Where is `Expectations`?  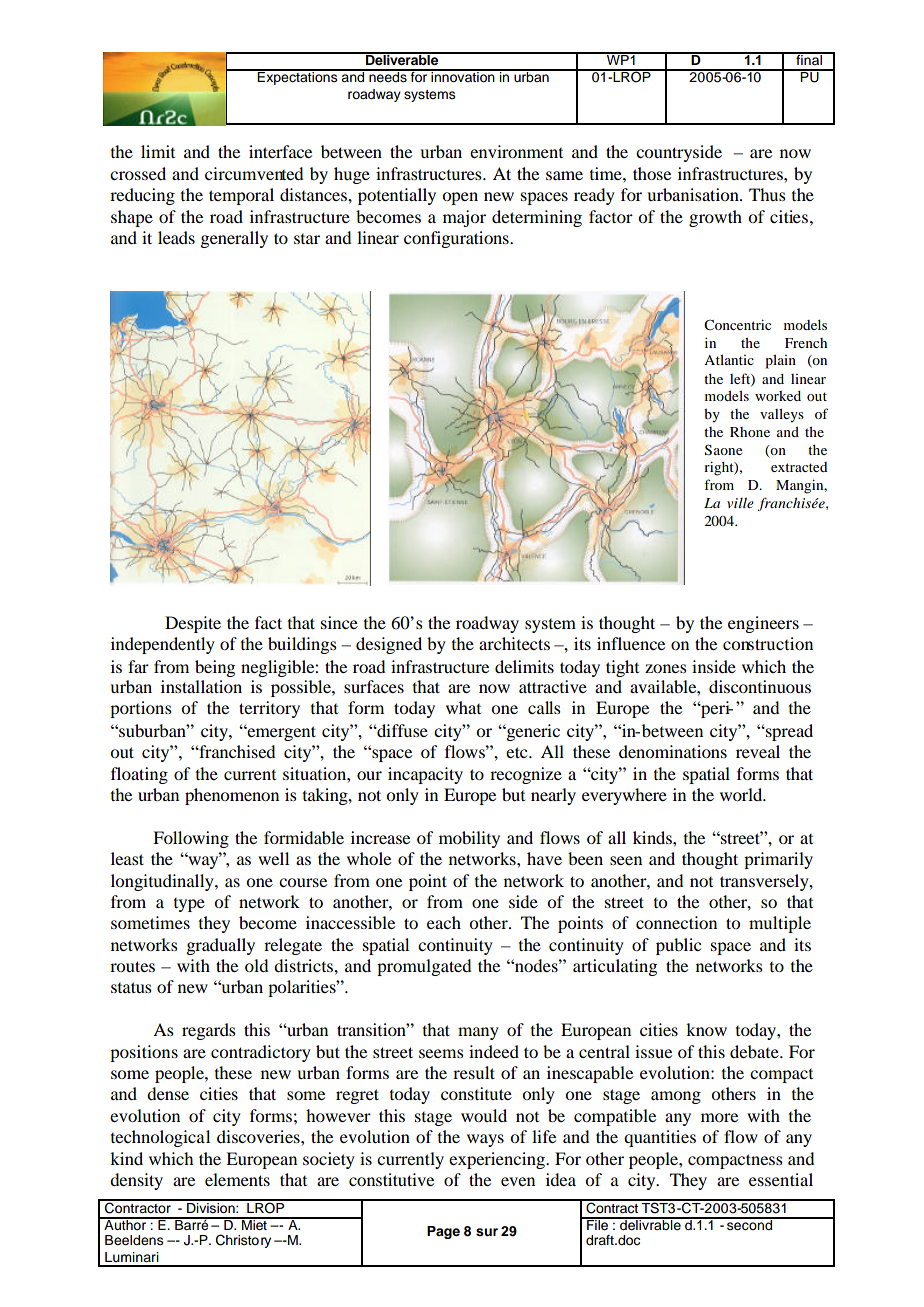 Expectations is located at coordinates (298, 77).
